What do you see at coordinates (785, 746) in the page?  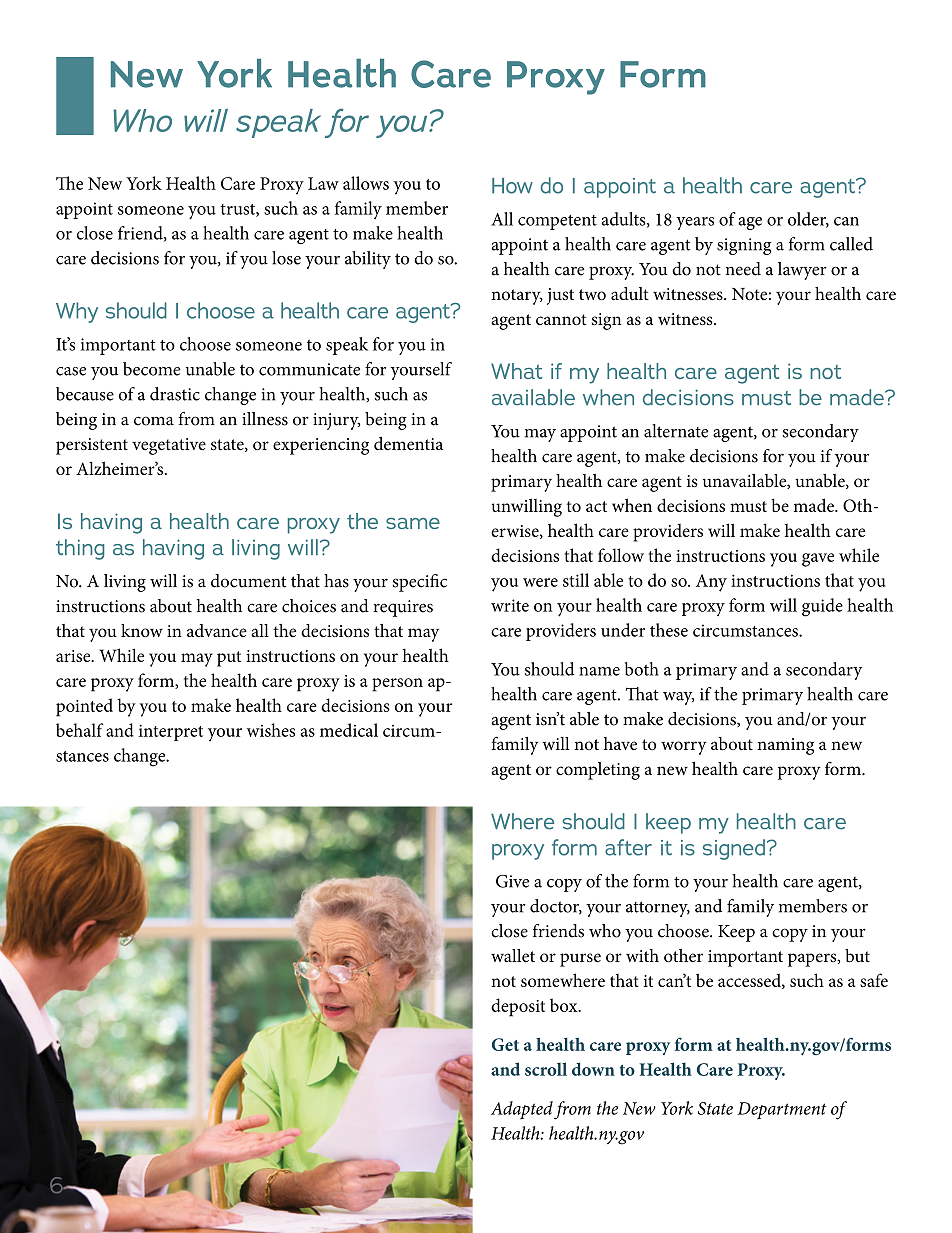 I see `naming` at bounding box center [785, 746].
